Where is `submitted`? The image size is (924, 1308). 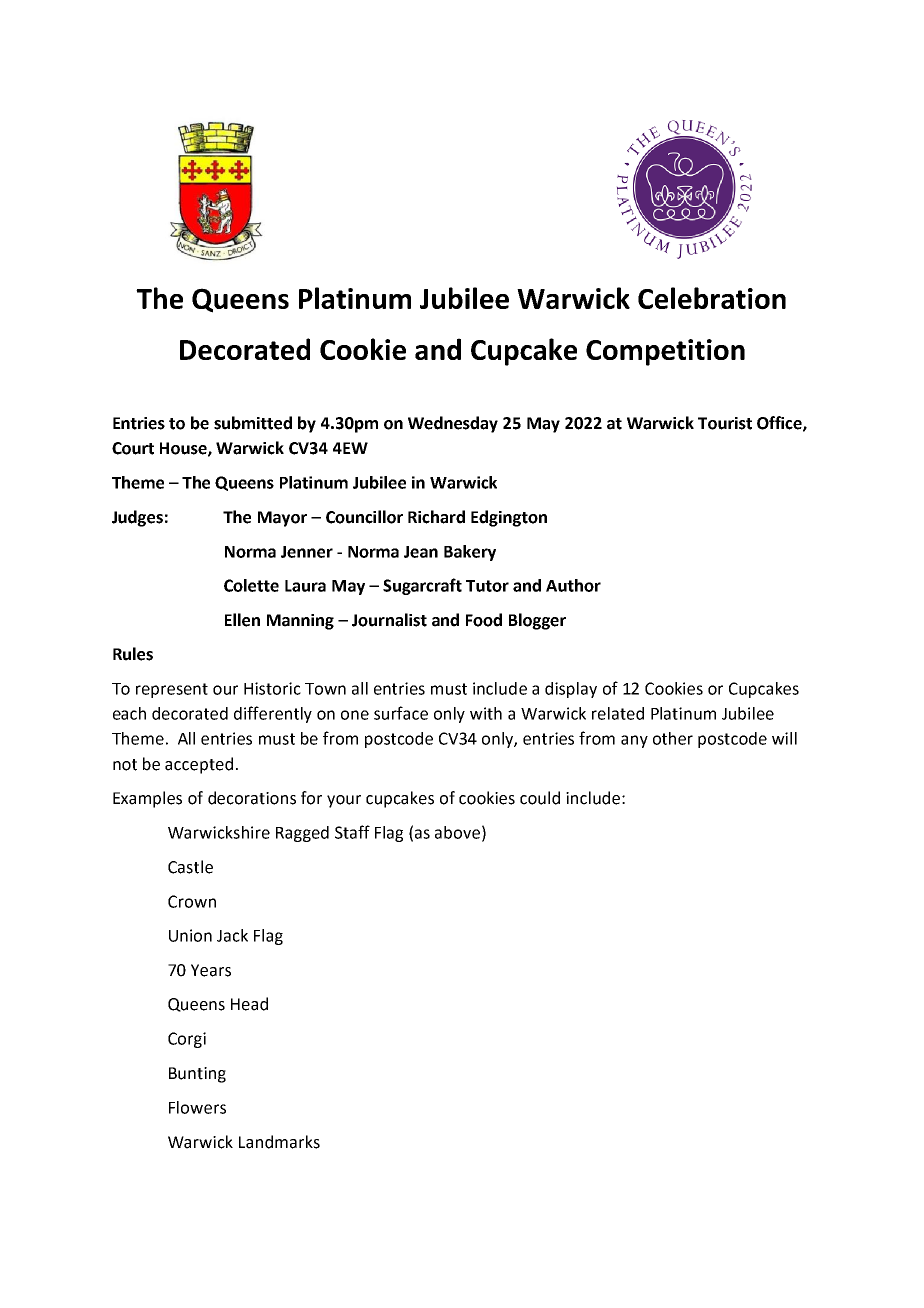 submitted is located at coordinates (253, 423).
